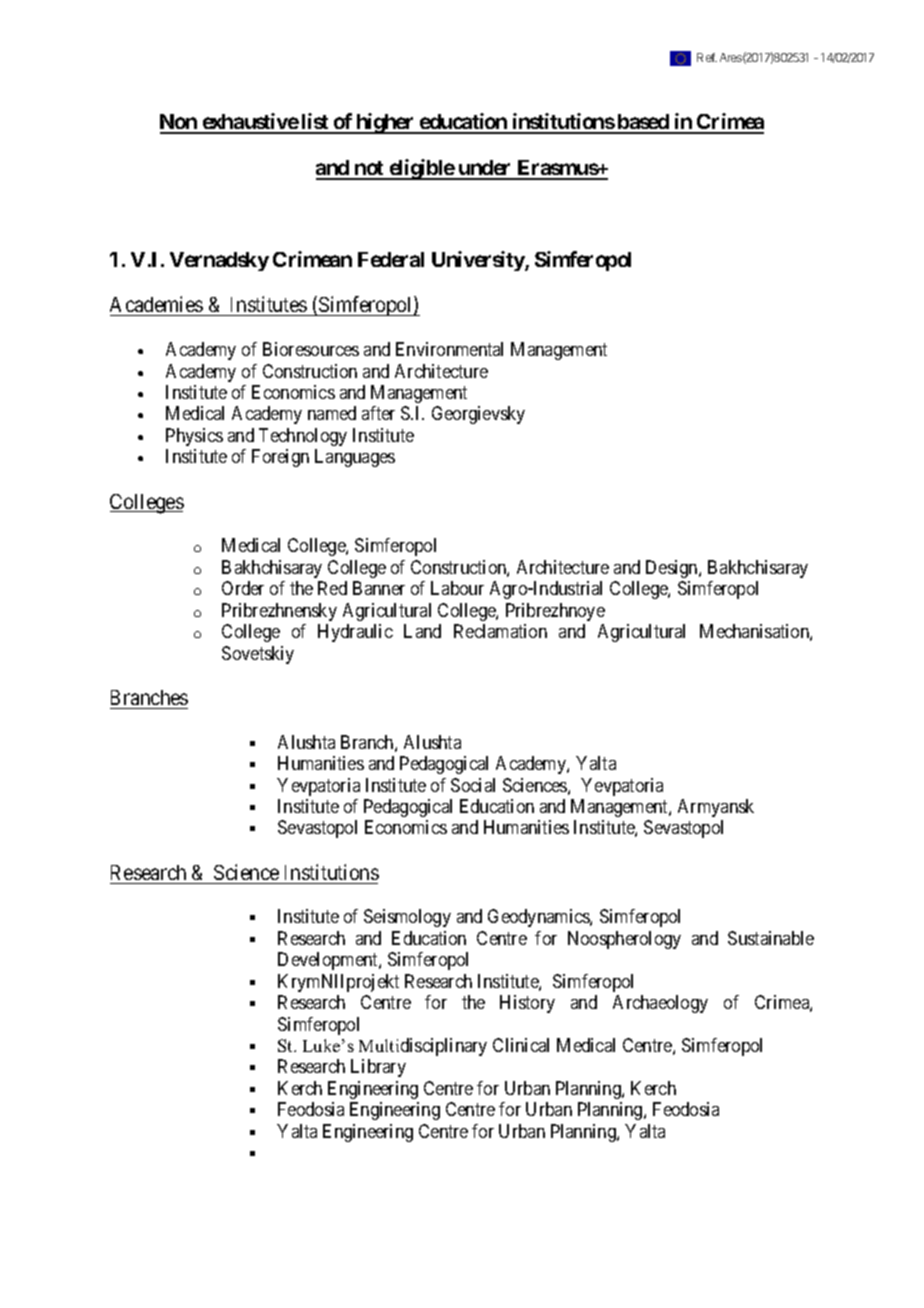 The height and width of the page is (1308, 924). I want to click on Labour, so click(457, 588).
